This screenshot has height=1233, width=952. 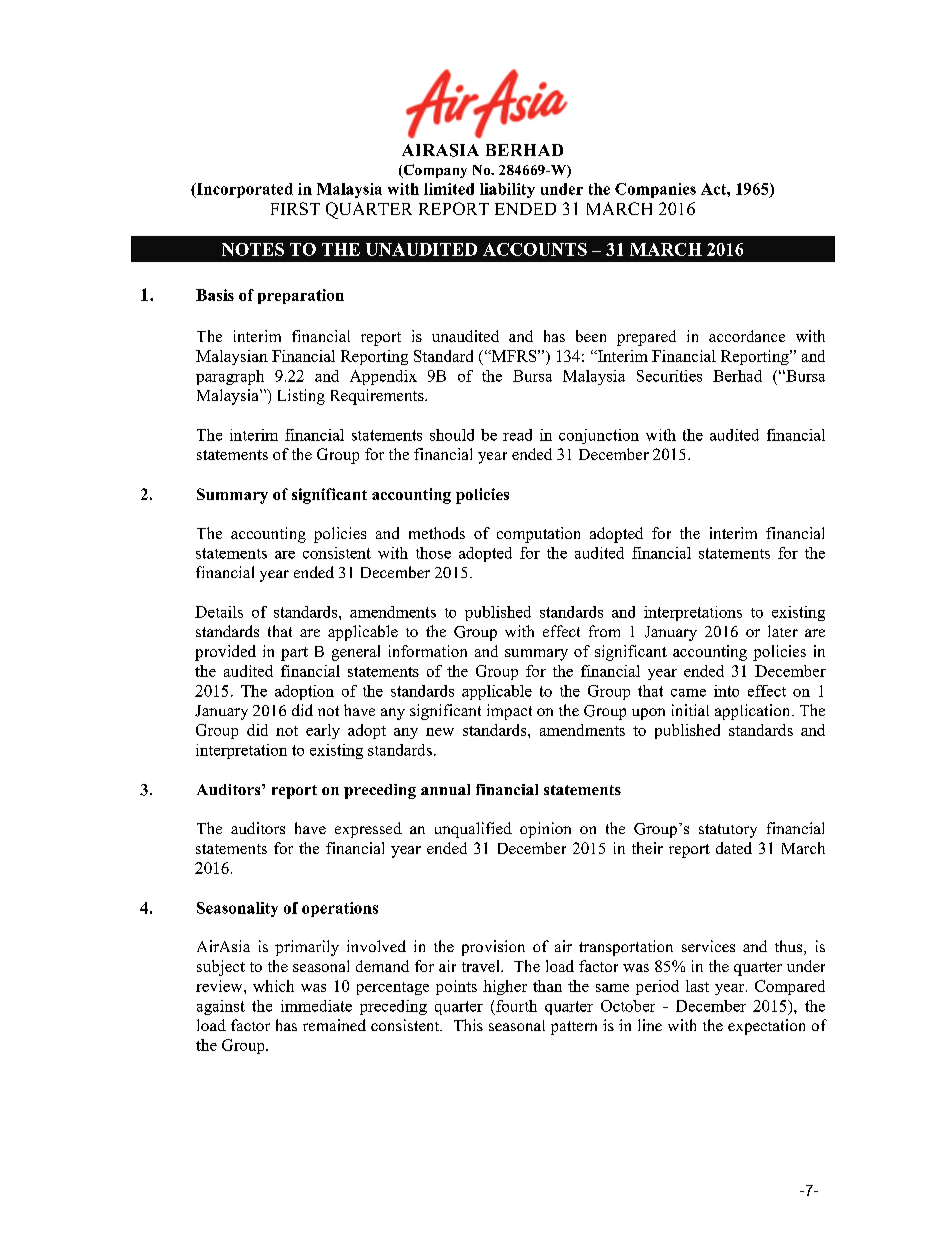 What do you see at coordinates (655, 190) in the screenshot?
I see `Companies` at bounding box center [655, 190].
